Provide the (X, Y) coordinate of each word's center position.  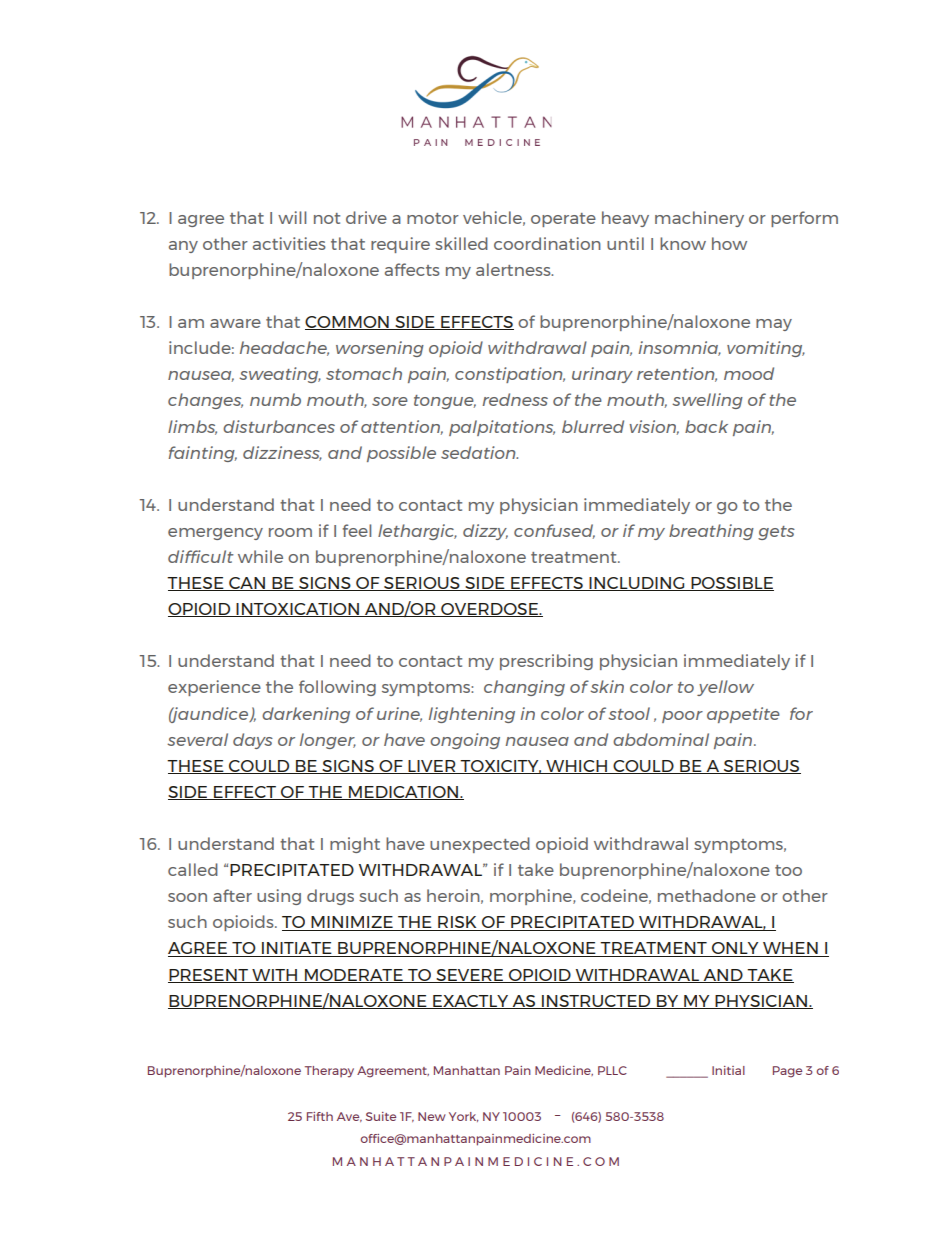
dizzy (485, 532)
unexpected (480, 845)
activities (289, 243)
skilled (461, 243)
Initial (728, 1070)
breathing (711, 532)
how (729, 243)
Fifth (320, 1116)
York (463, 1117)
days (253, 741)
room (290, 532)
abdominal (661, 739)
